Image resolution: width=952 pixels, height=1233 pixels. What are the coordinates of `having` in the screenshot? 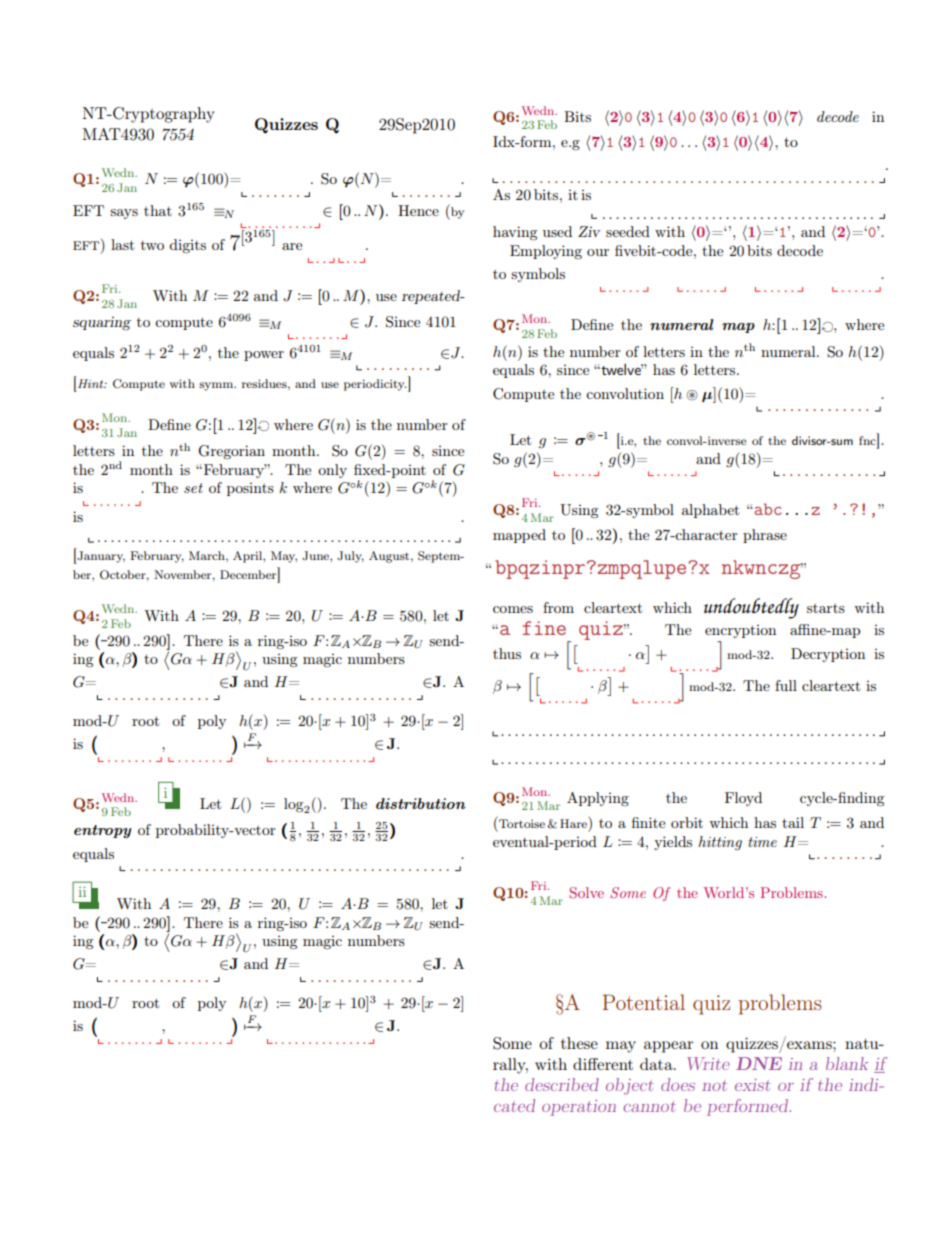 It's located at (515, 233).
